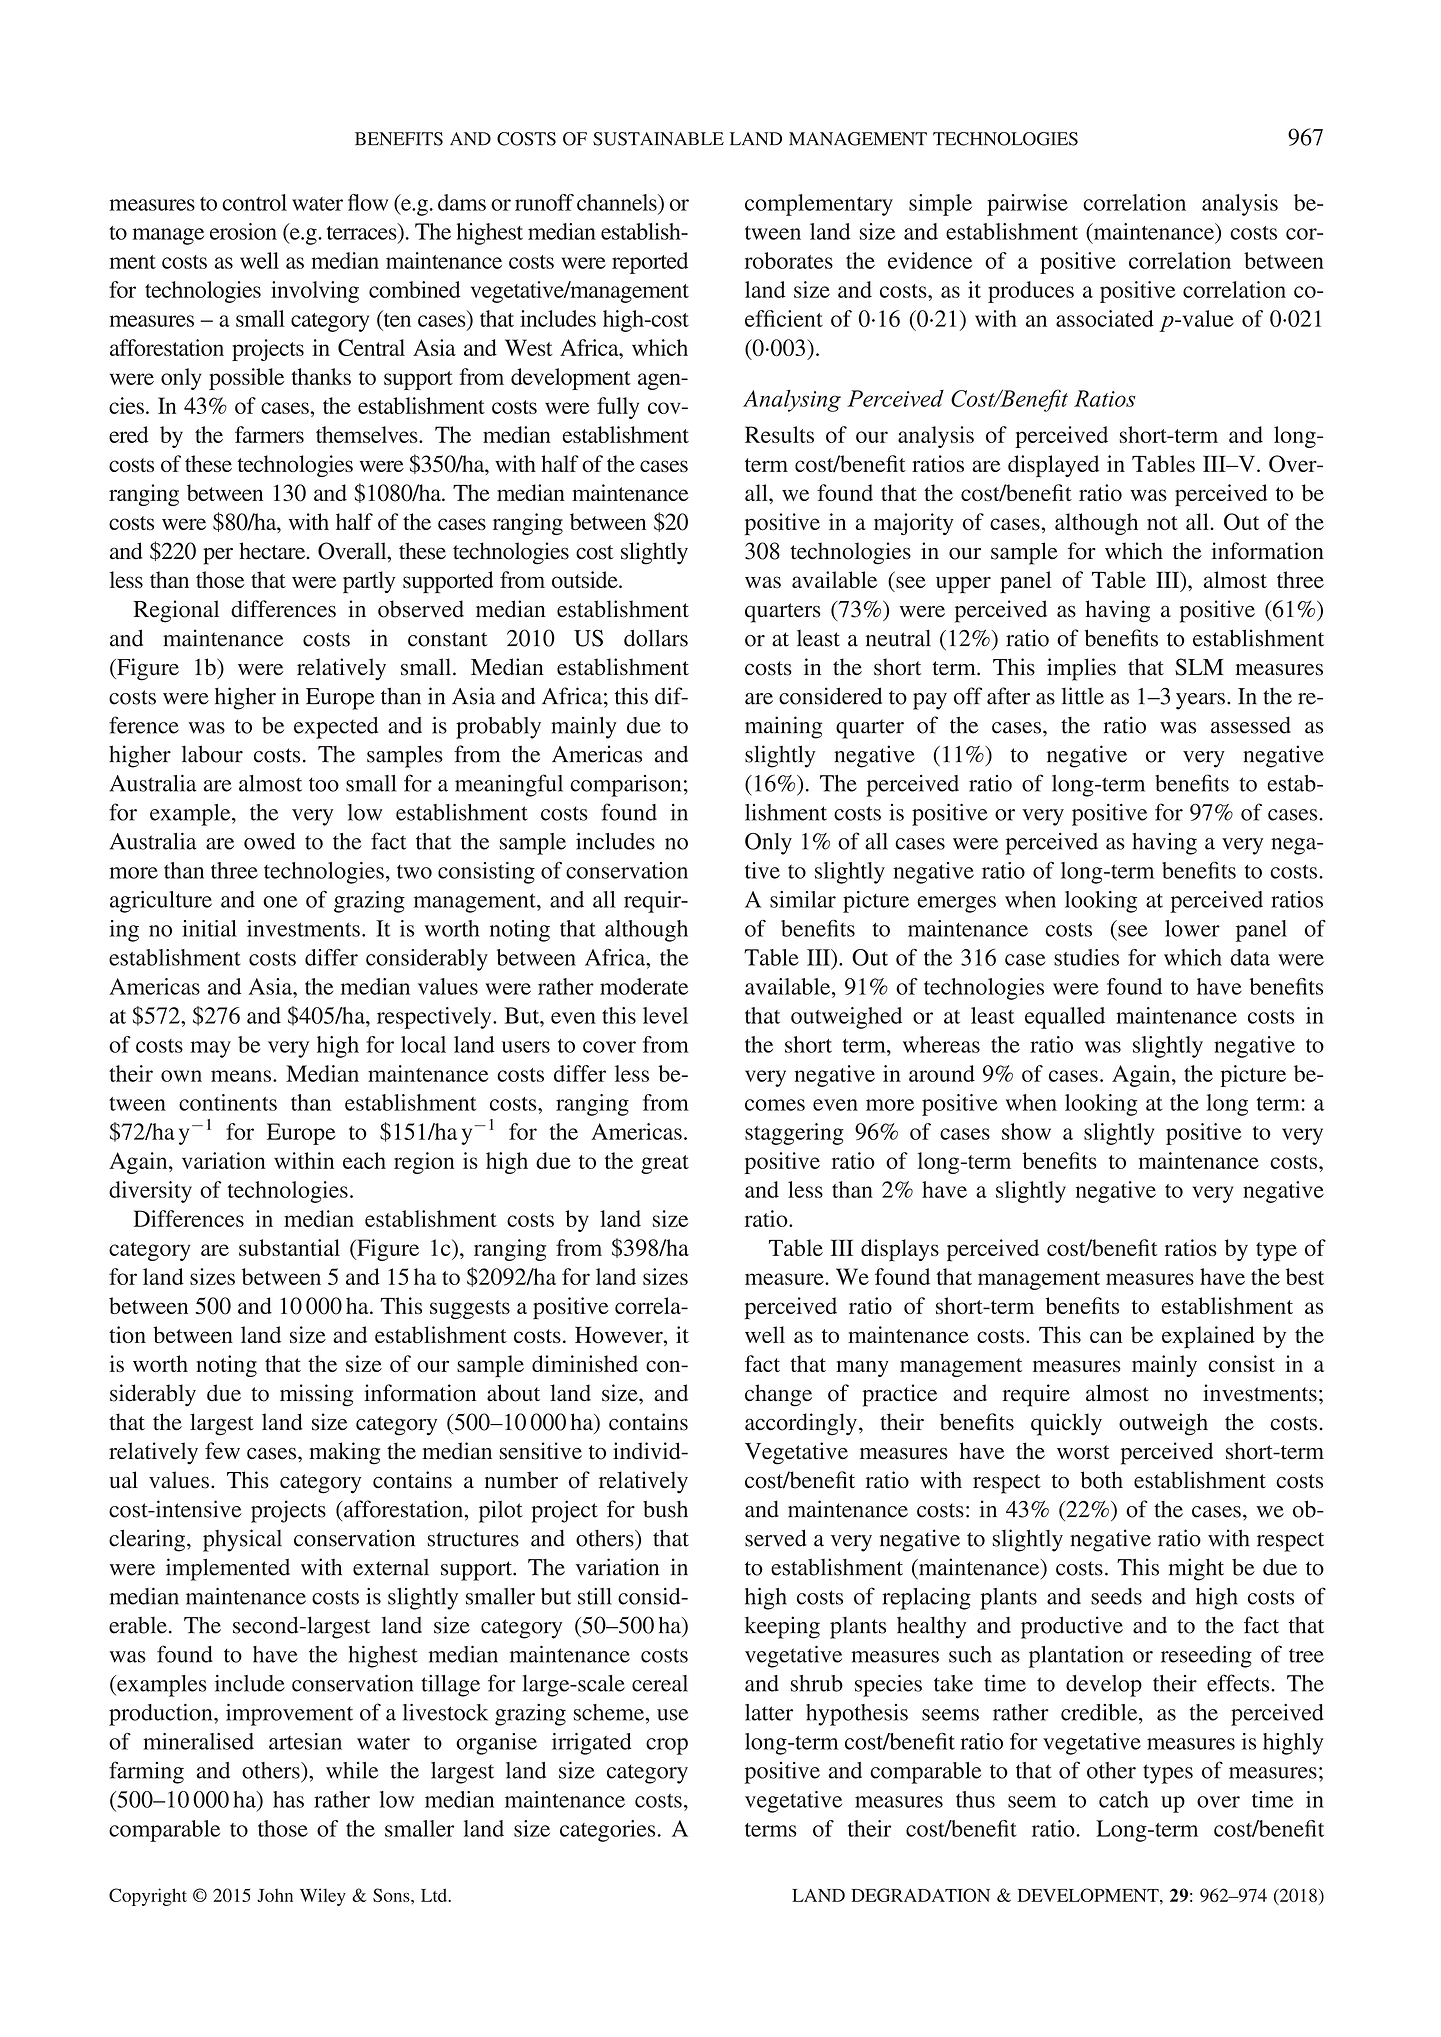  Describe the element at coordinates (607, 1831) in the screenshot. I see `categories` at that location.
